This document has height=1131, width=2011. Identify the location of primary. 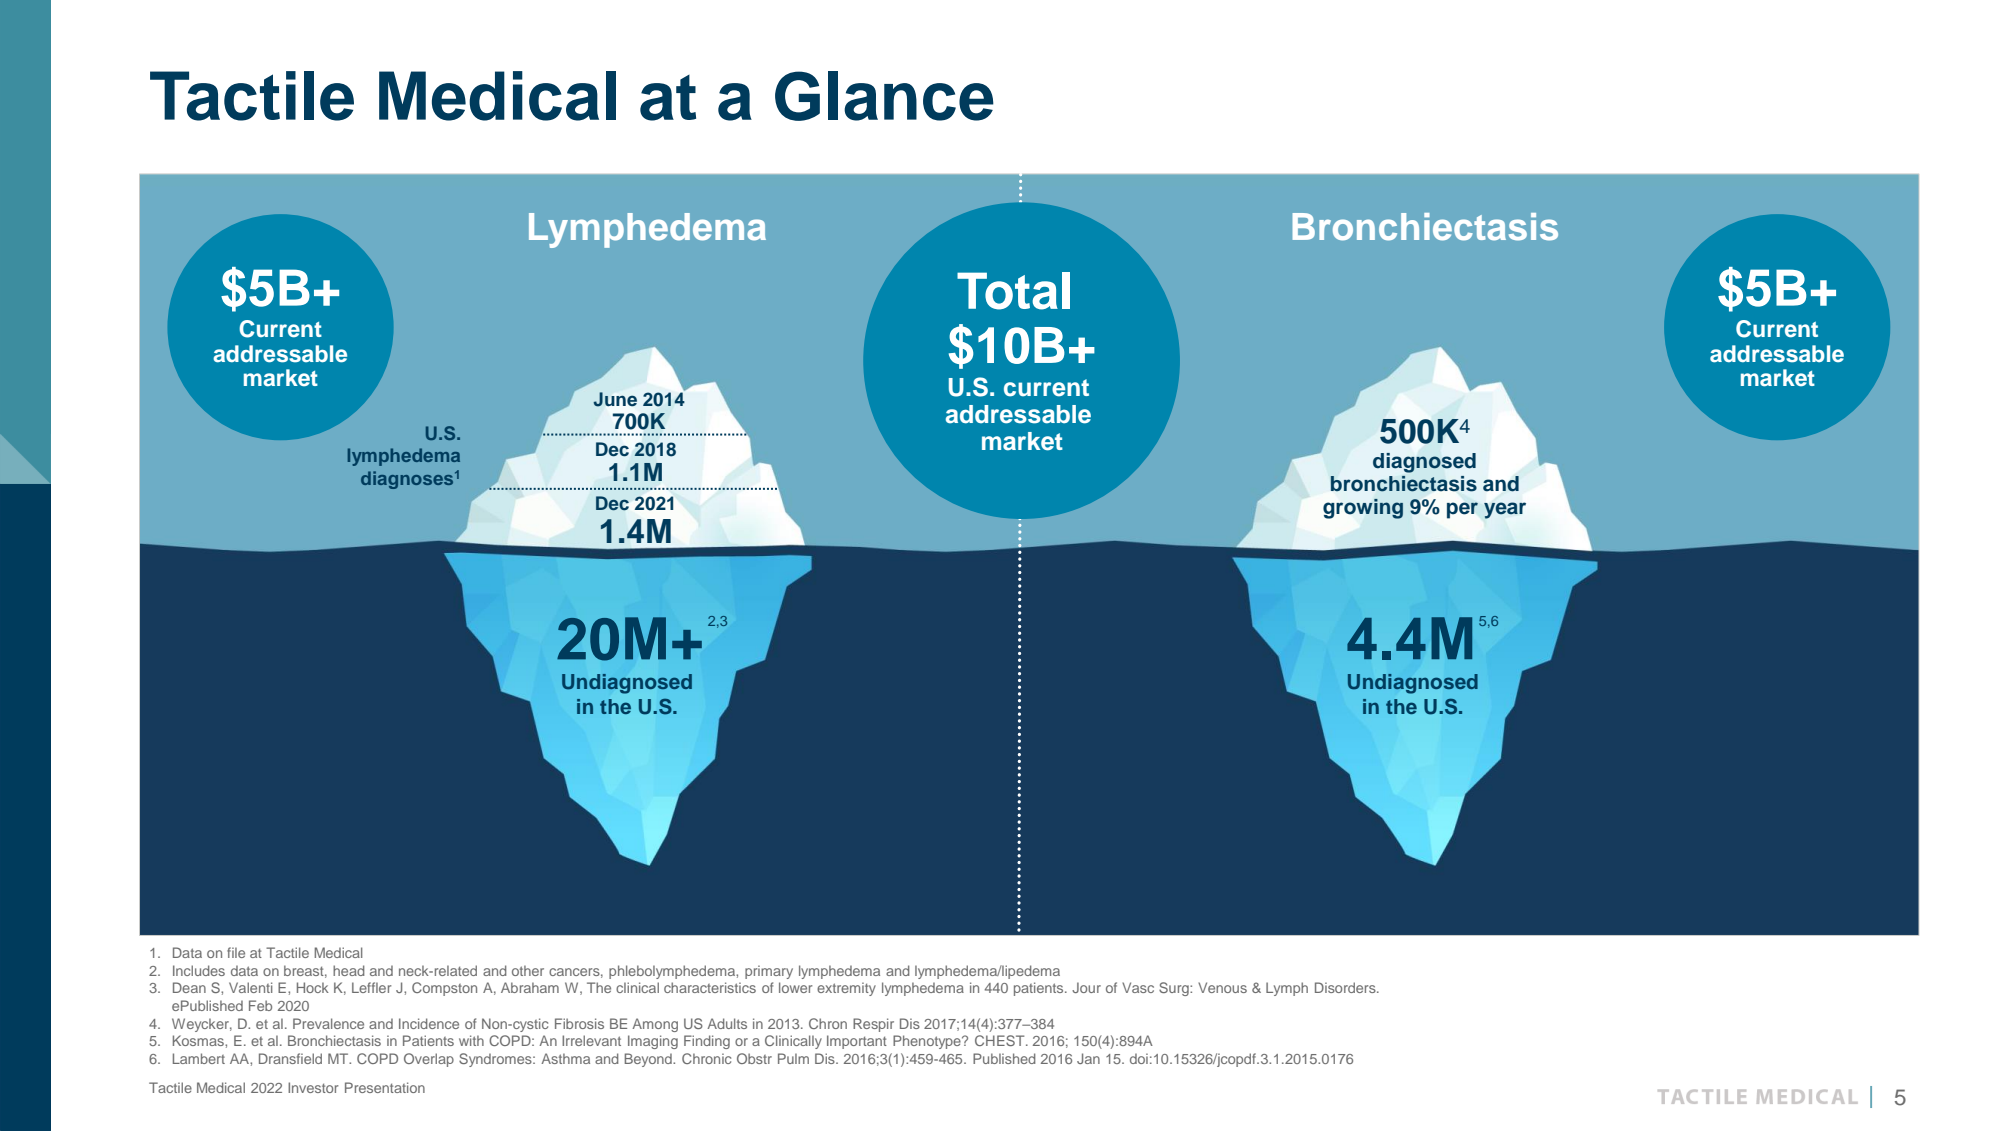
(769, 972).
